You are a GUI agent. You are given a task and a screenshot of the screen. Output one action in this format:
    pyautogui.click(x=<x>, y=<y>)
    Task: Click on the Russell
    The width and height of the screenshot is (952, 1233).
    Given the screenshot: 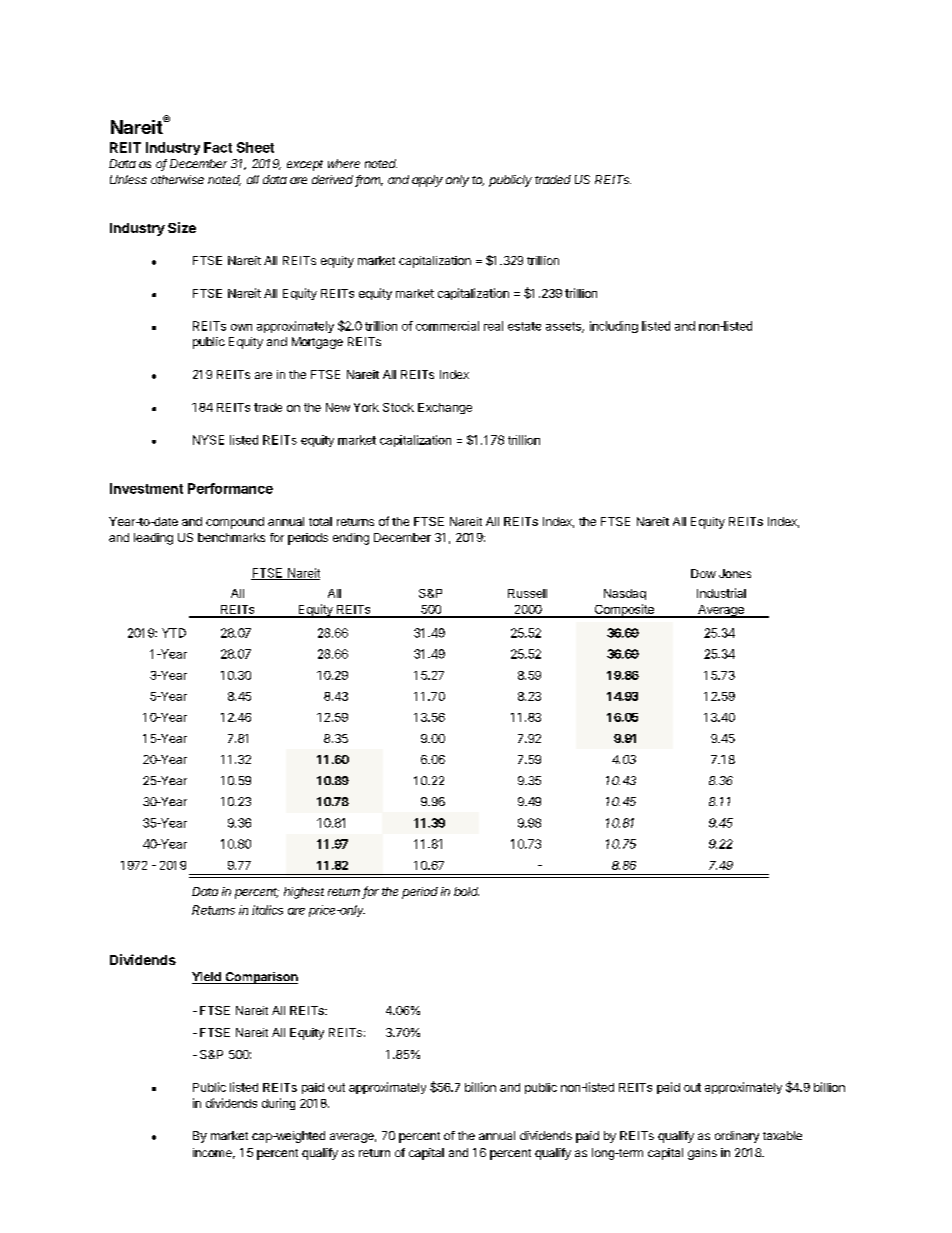 What is the action you would take?
    pyautogui.click(x=527, y=593)
